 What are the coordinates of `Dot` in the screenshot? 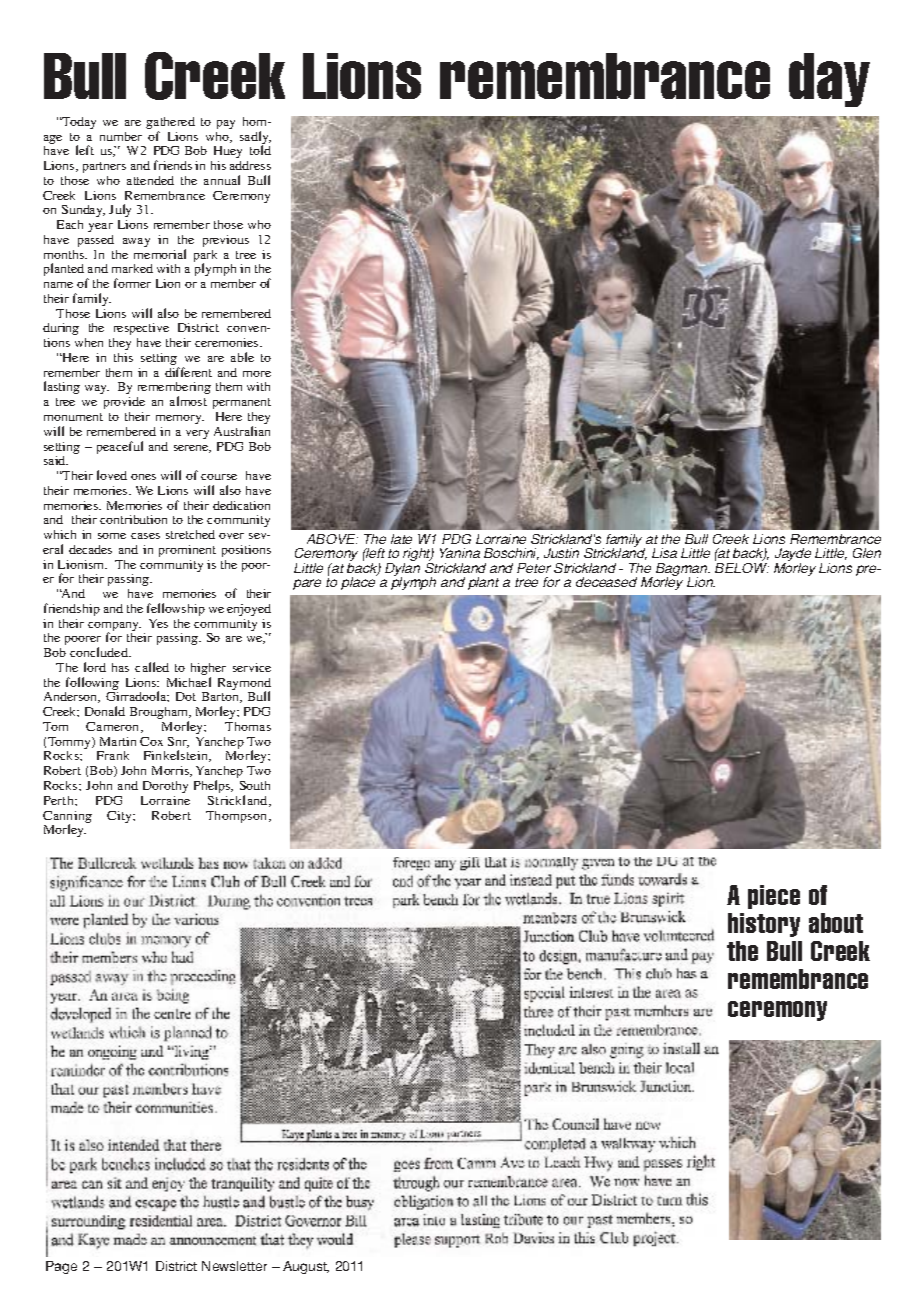 It's located at (186, 696).
